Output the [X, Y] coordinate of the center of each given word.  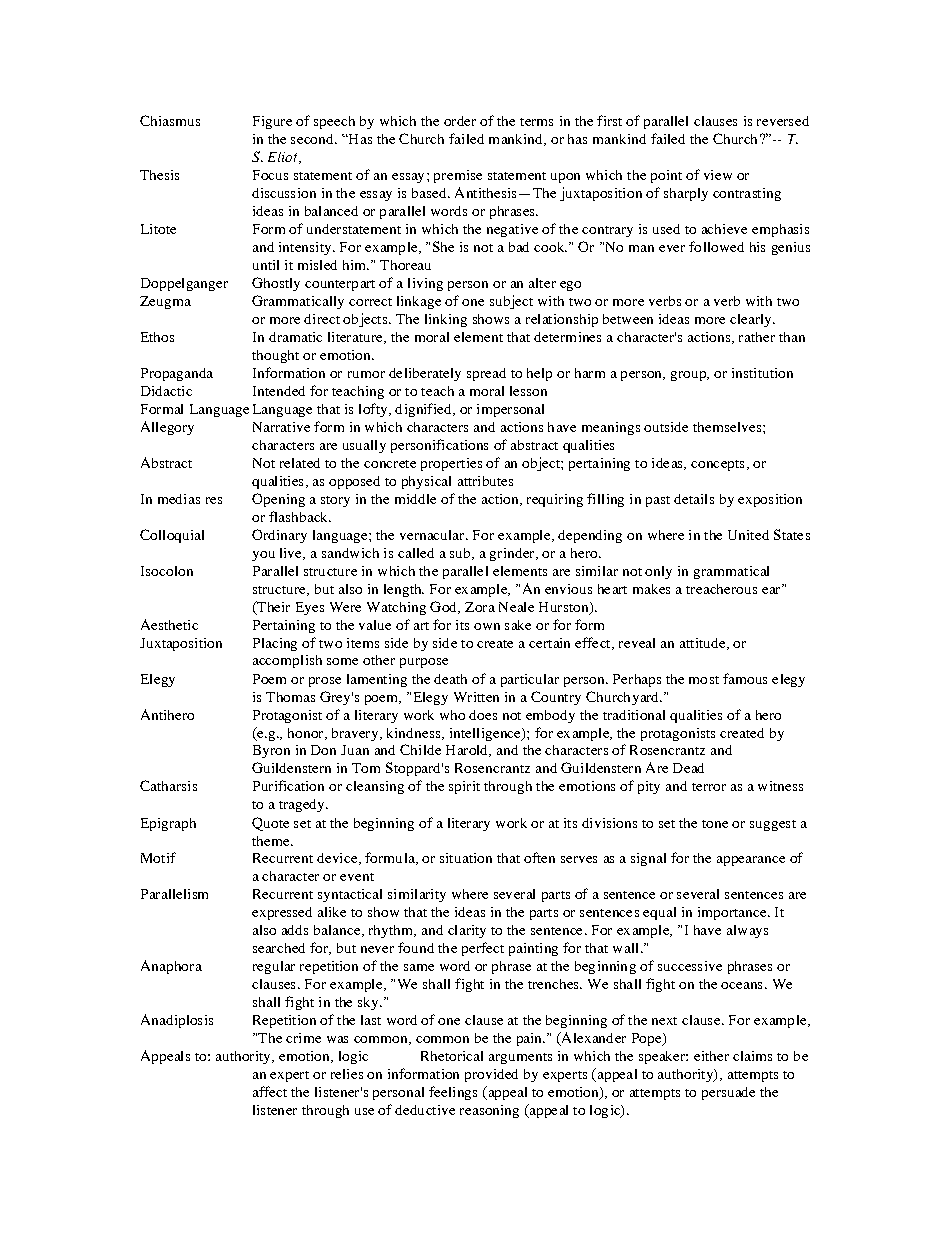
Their [272, 607]
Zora [480, 607]
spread [486, 374]
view [718, 175]
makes [651, 589]
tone [715, 824]
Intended [279, 391]
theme [272, 841]
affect [270, 1091]
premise [458, 176]
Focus [270, 175]
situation [466, 858]
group [689, 376]
